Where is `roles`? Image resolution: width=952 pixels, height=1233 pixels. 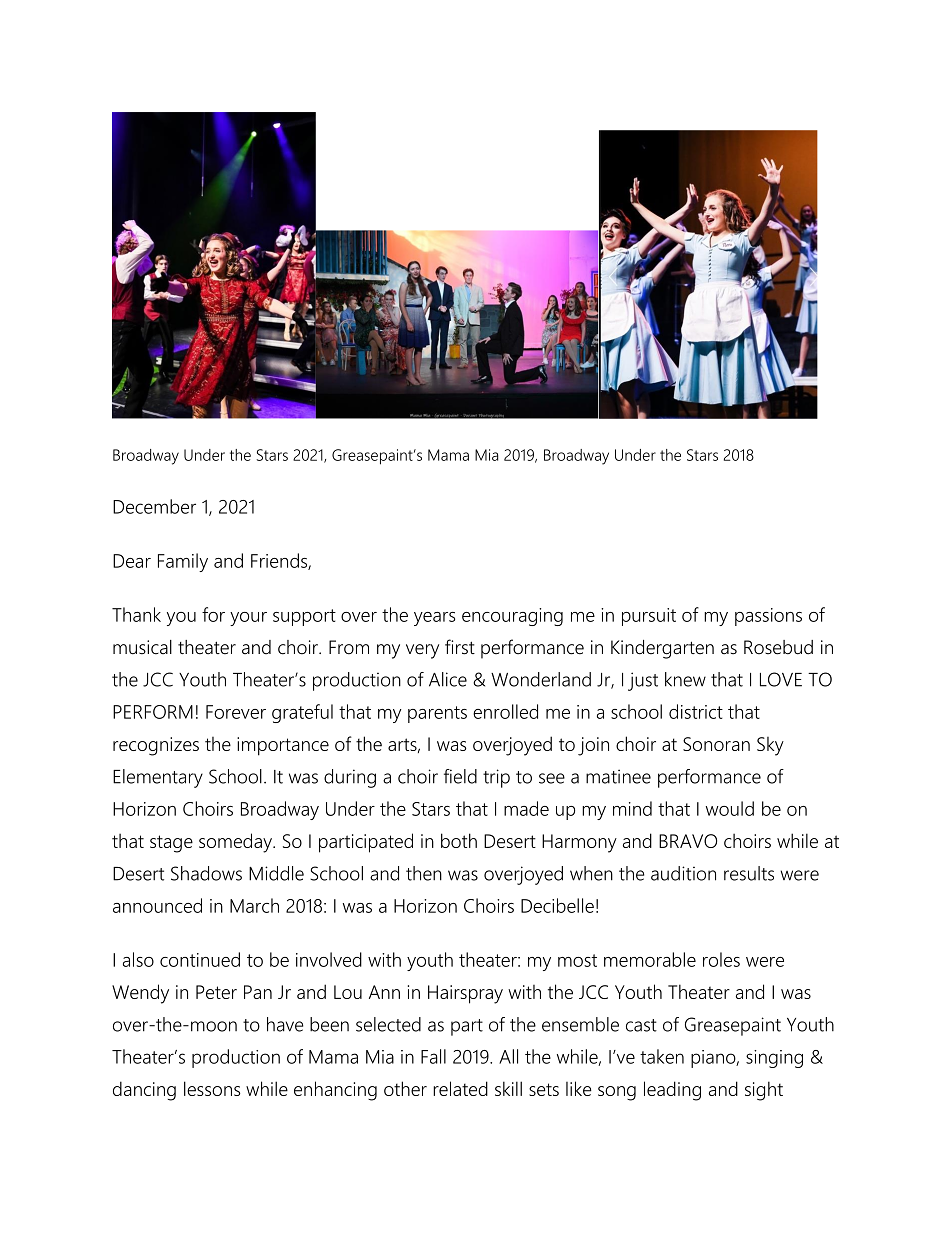
roles is located at coordinates (721, 959).
